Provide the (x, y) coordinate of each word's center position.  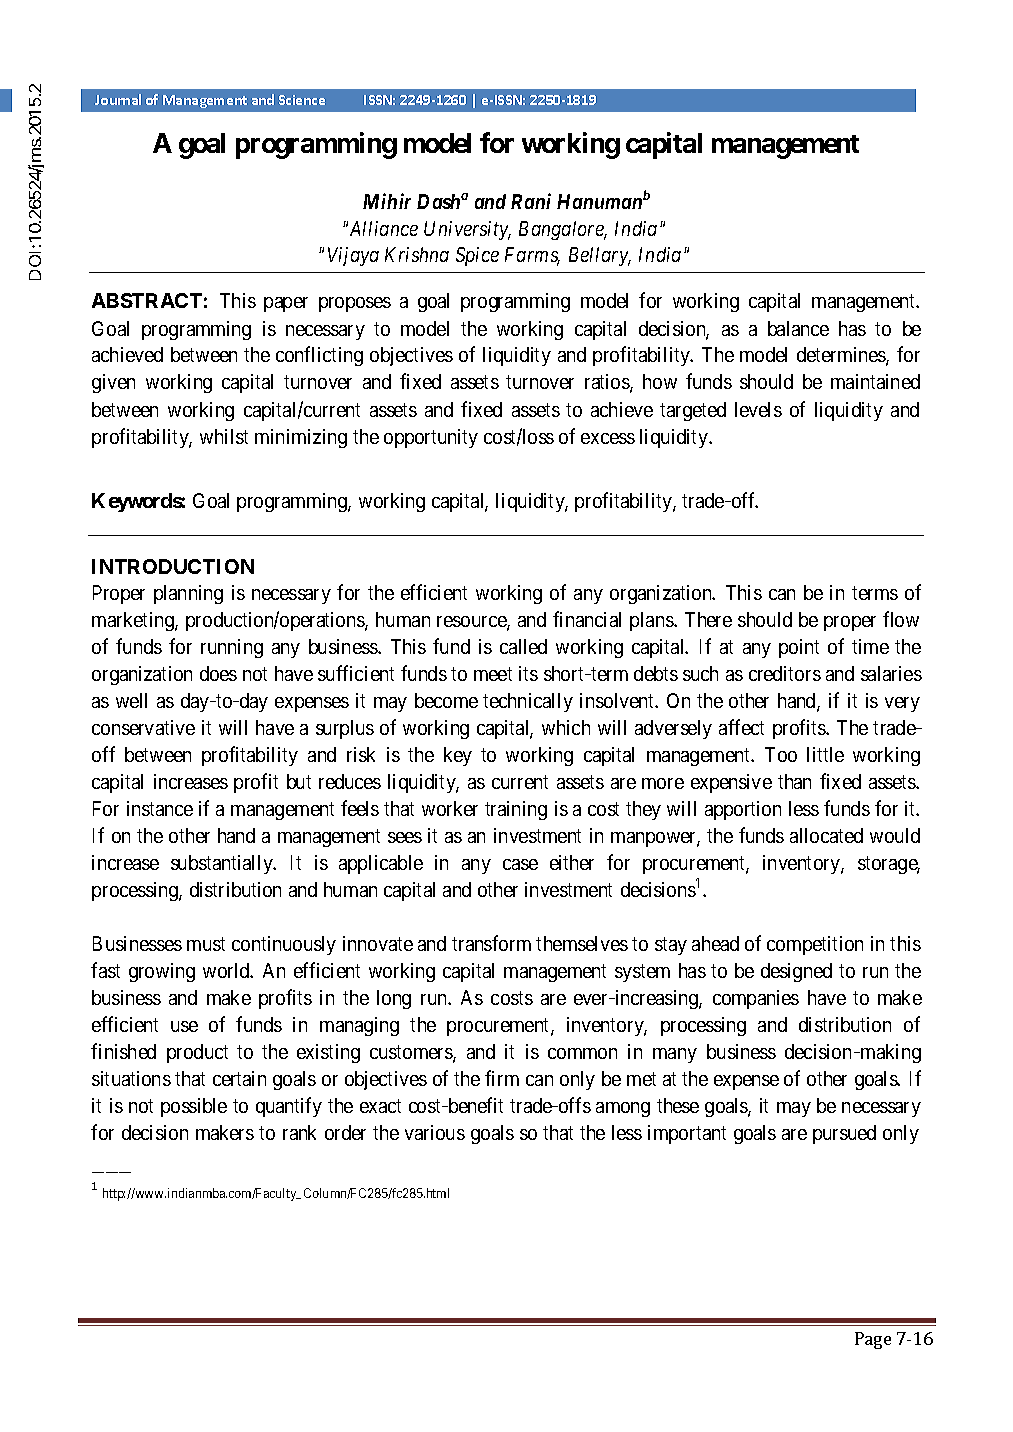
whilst (224, 436)
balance (798, 328)
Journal (118, 99)
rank (299, 1132)
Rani (531, 201)
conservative (143, 727)
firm (502, 1078)
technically (528, 702)
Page (873, 1340)
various (435, 1132)
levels (758, 409)
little (825, 754)
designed (796, 972)
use (184, 1026)
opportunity (431, 438)
